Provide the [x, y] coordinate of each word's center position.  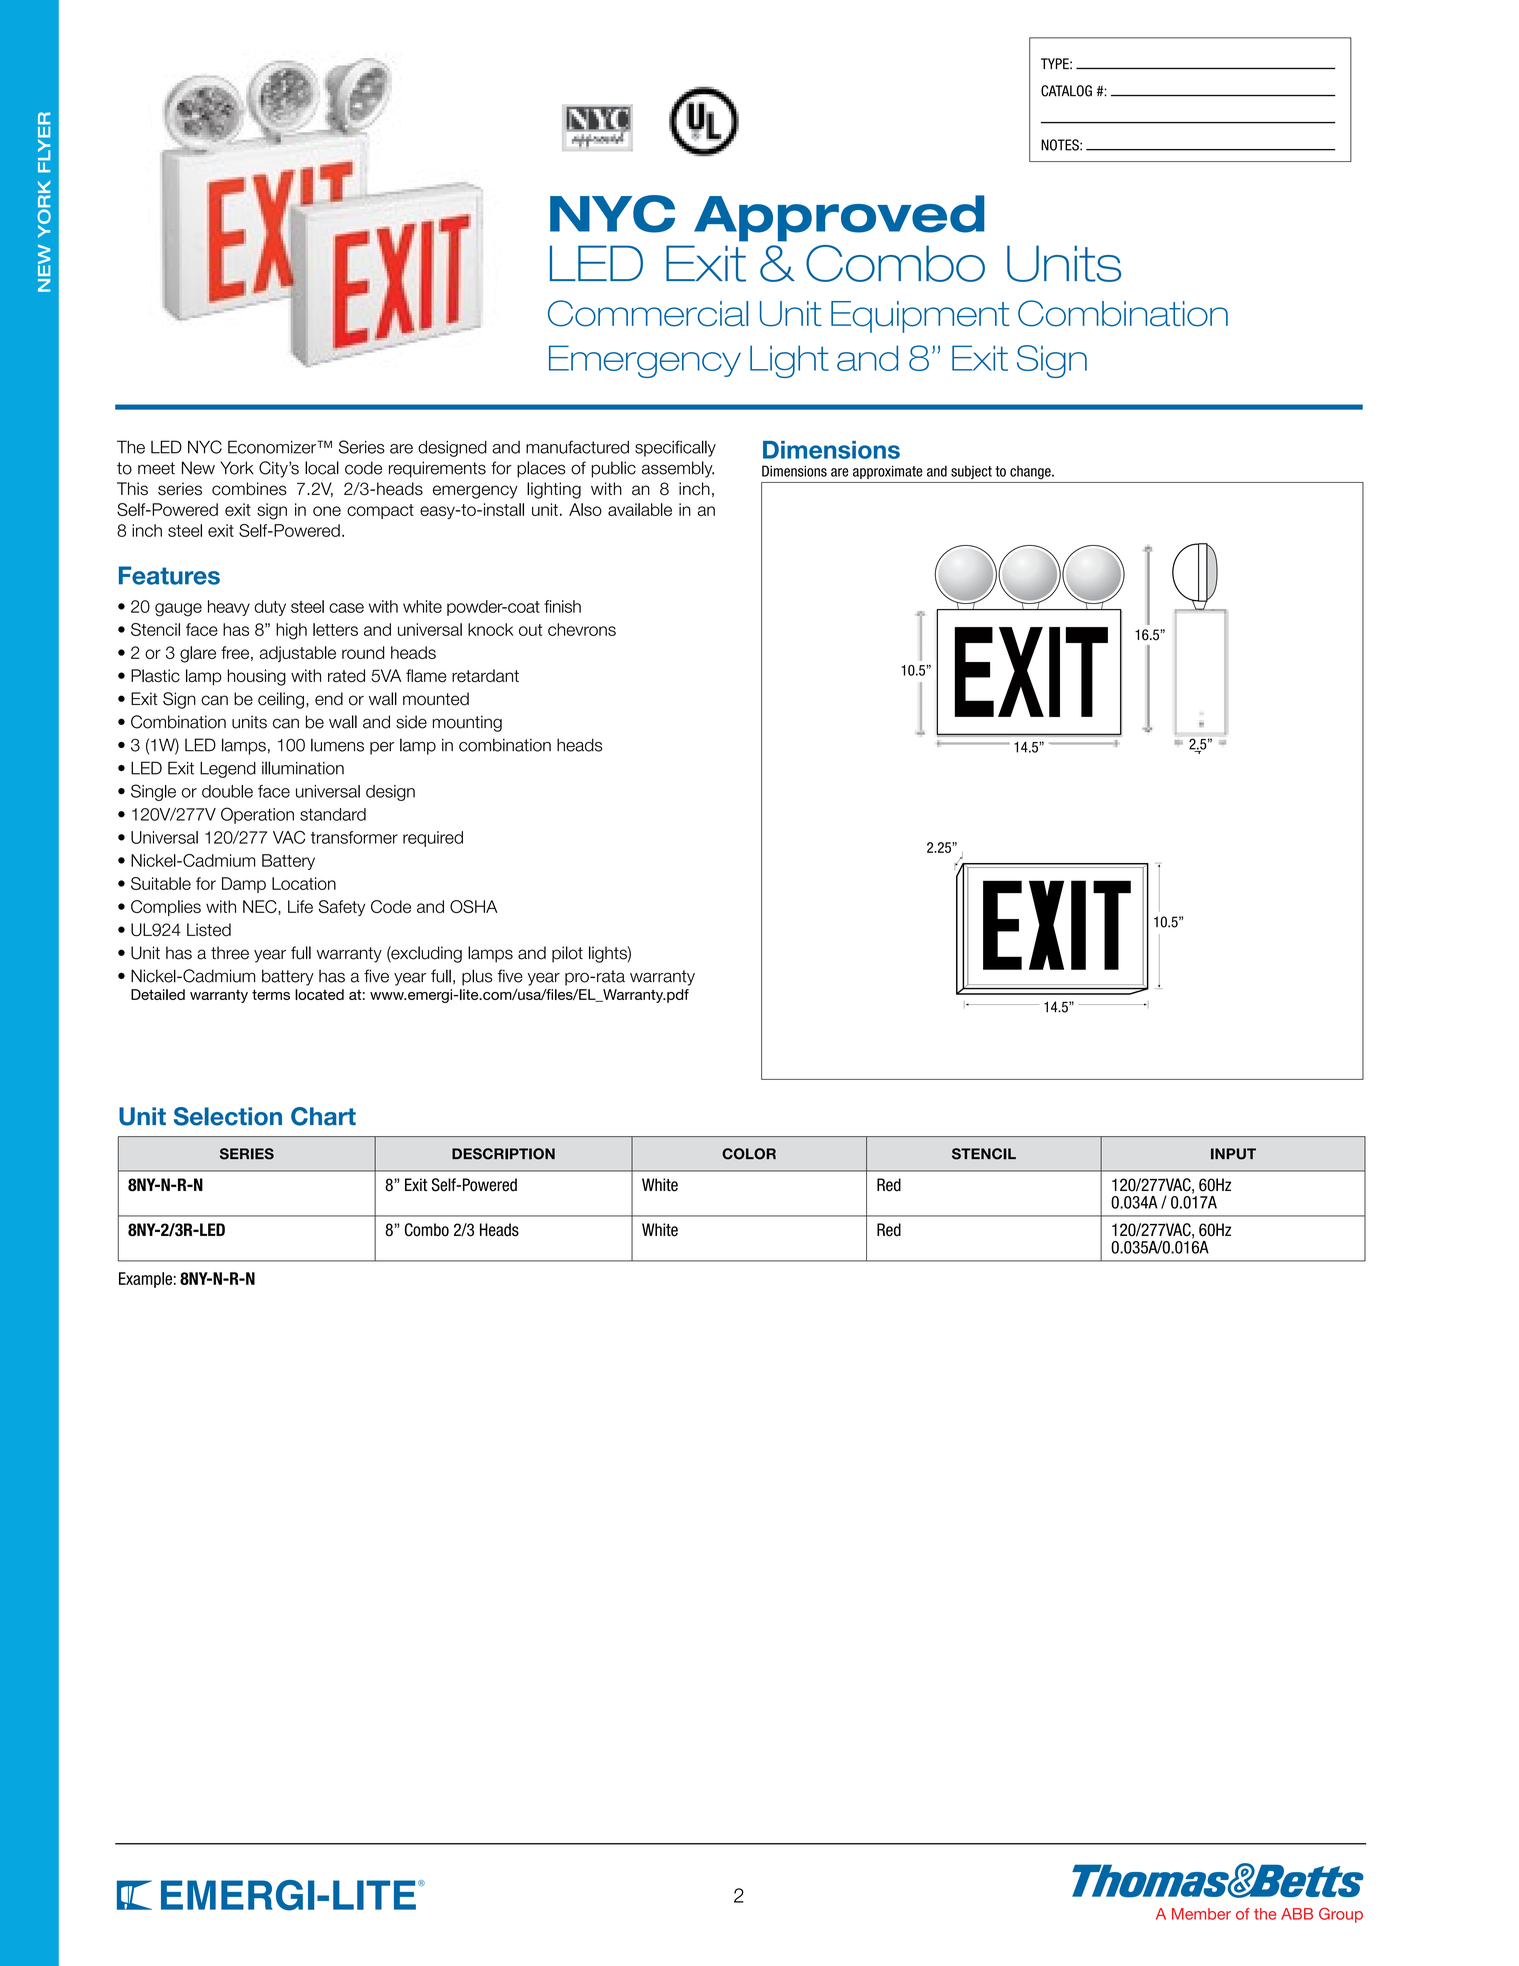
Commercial [648, 313]
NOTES [1061, 145]
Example [145, 1280]
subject [971, 472]
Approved [839, 218]
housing [257, 677]
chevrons [582, 629]
